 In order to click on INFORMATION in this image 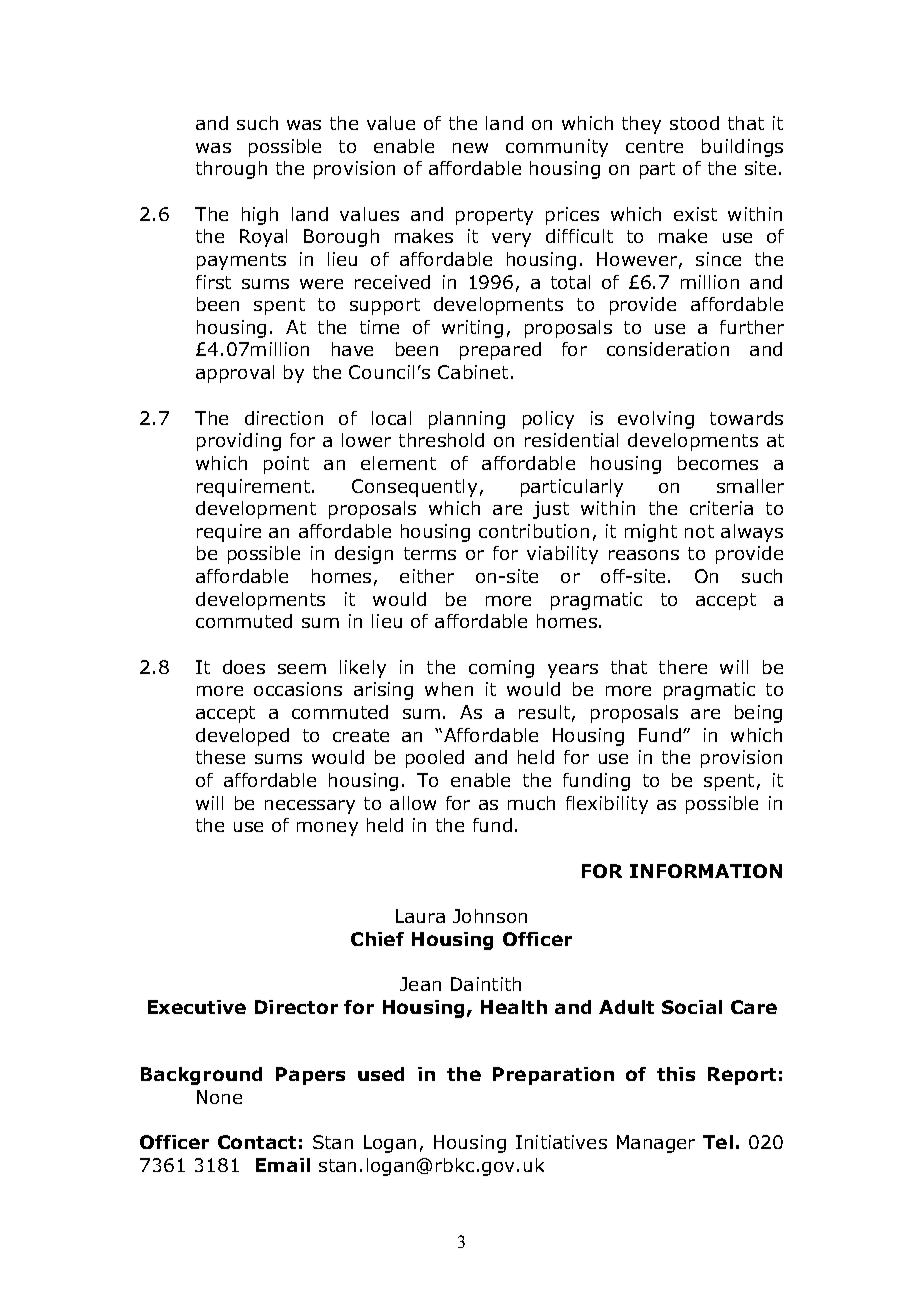, I will do `click(706, 871)`.
